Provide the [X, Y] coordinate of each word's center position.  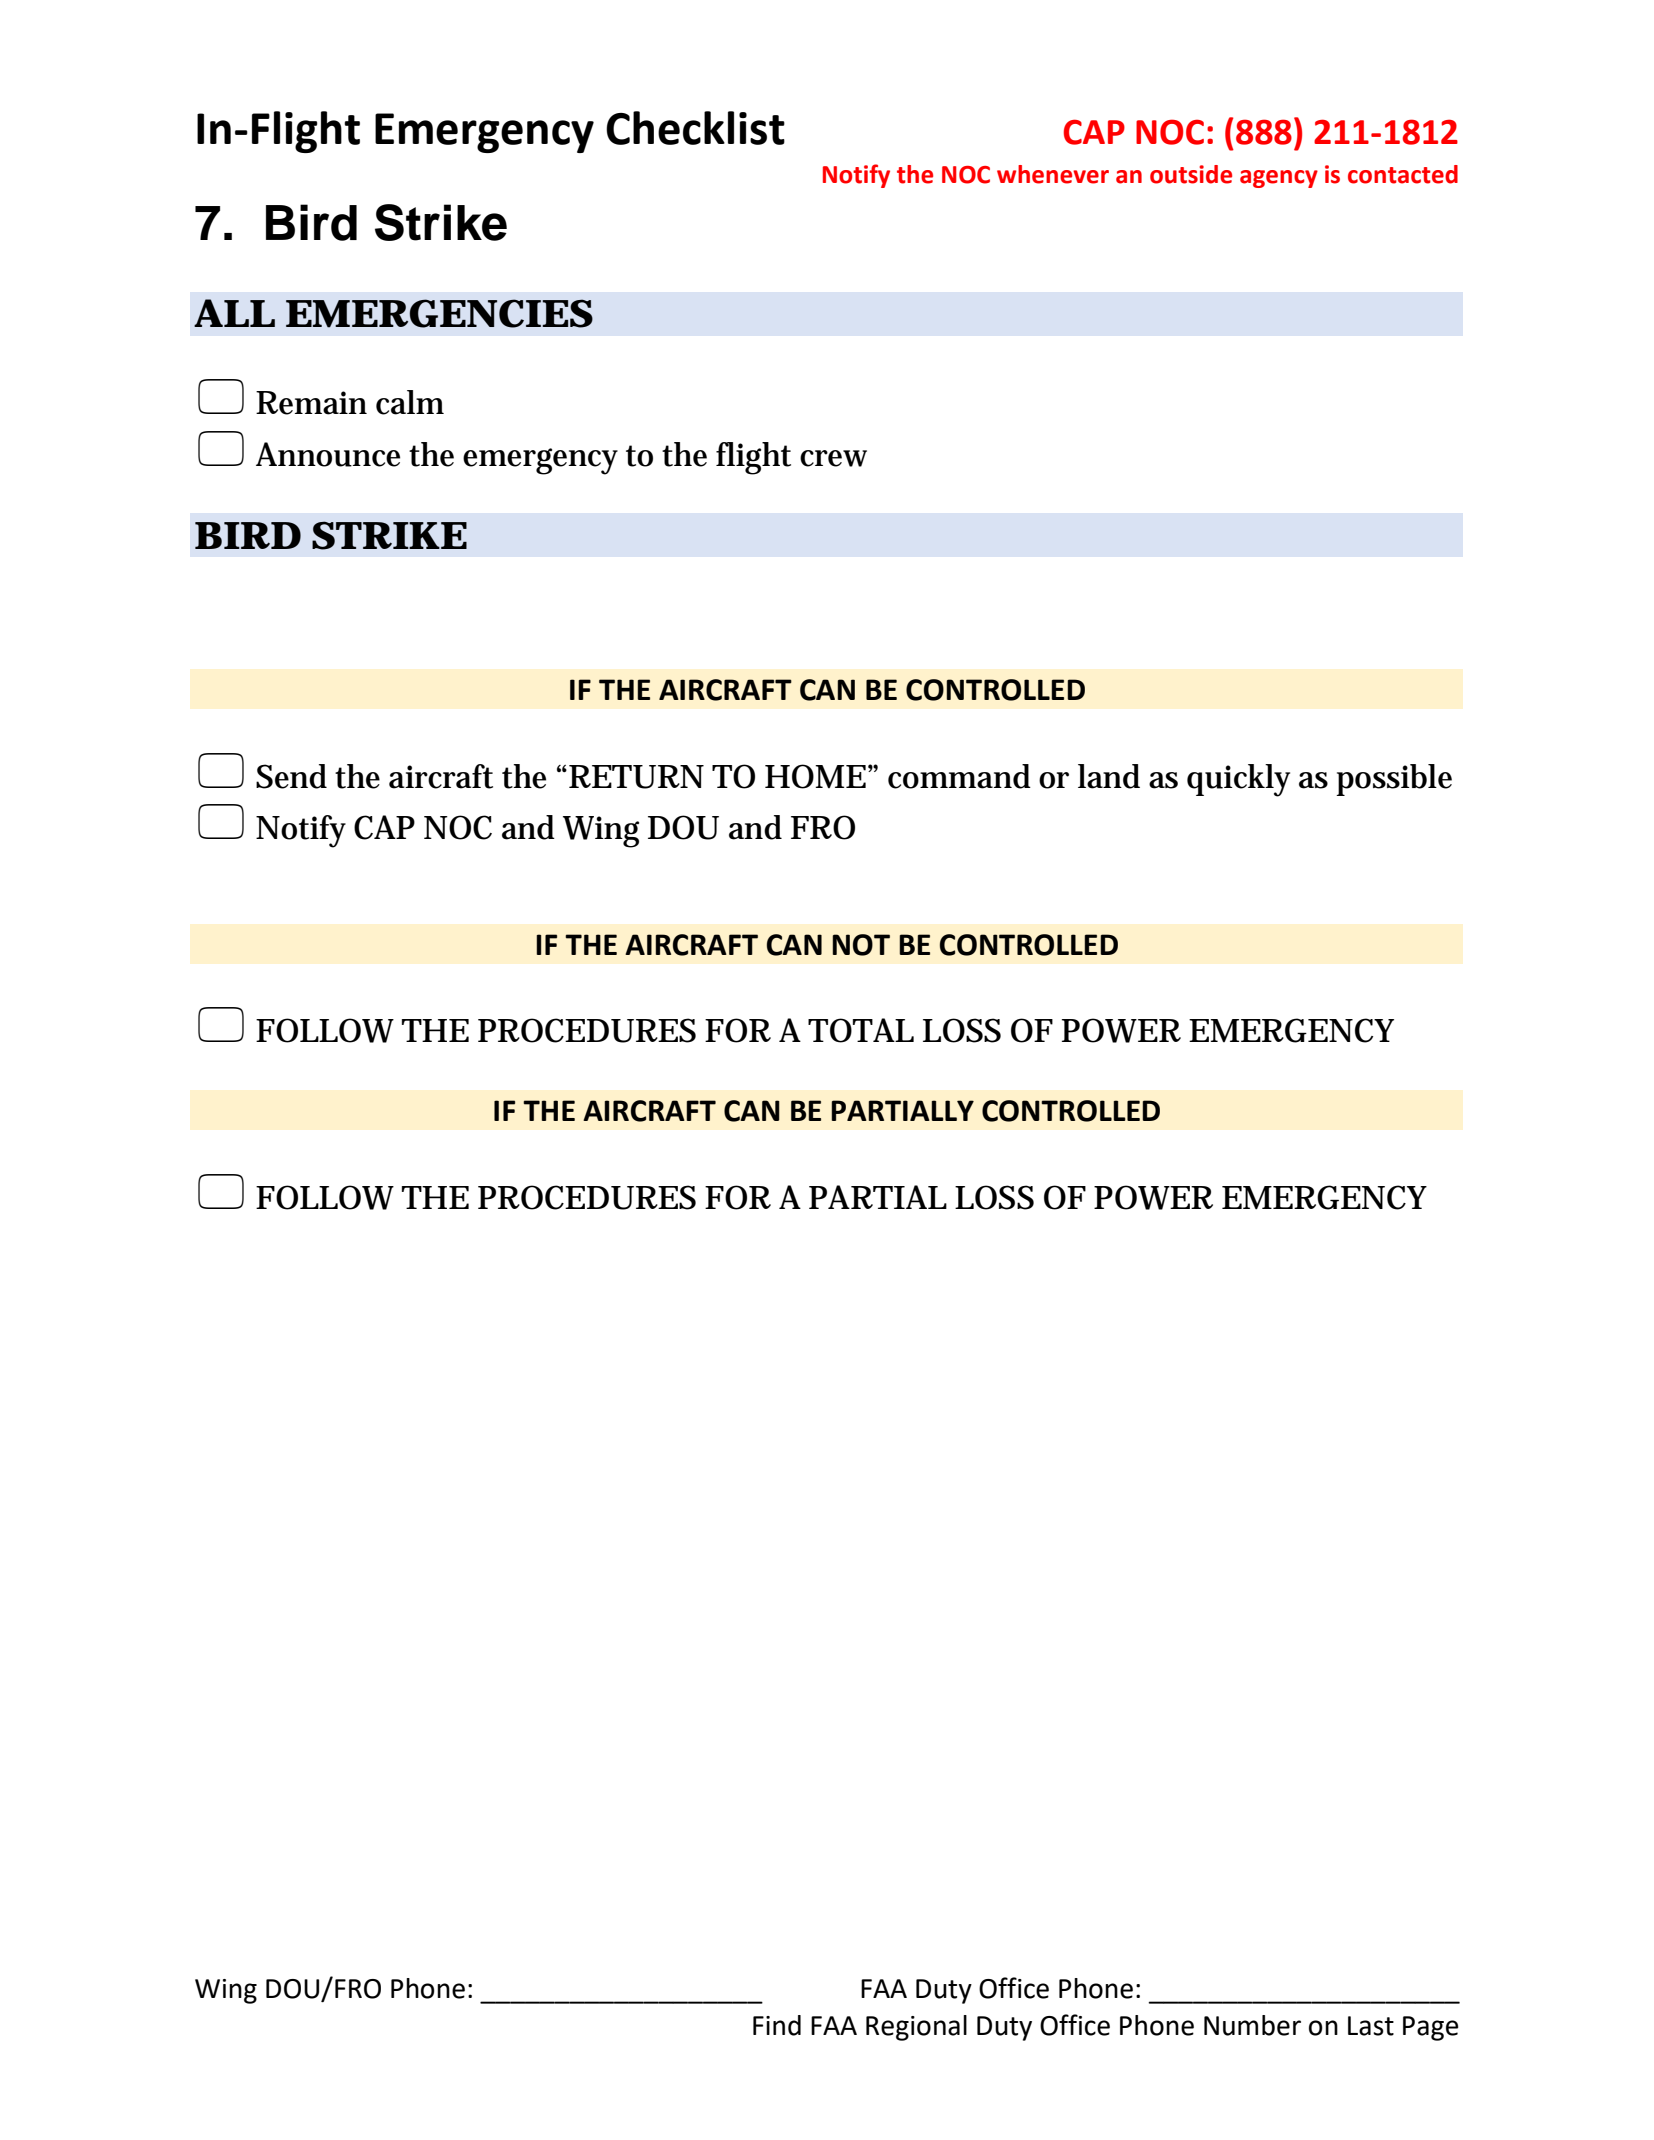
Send [291, 776]
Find [777, 2025]
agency [1279, 179]
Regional [916, 2028]
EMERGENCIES [439, 313]
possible [1394, 780]
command [959, 776]
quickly [1238, 780]
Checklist [695, 128]
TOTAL [861, 1030]
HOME [815, 776]
